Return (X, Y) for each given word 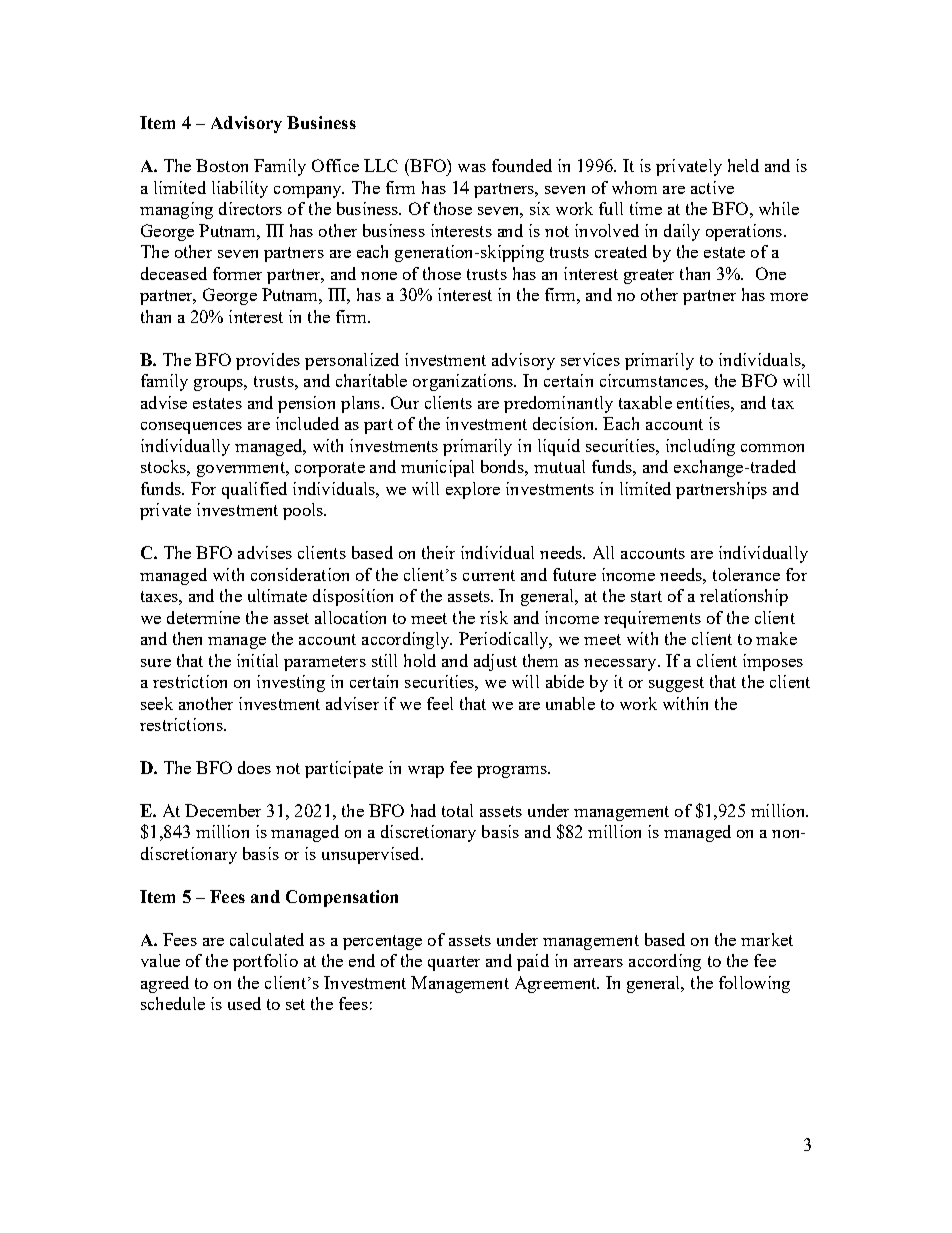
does (254, 767)
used (244, 1003)
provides (268, 361)
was (472, 168)
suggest (676, 684)
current (489, 575)
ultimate (277, 595)
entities (704, 402)
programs (513, 772)
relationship (744, 597)
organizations (464, 382)
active (712, 187)
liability (240, 189)
